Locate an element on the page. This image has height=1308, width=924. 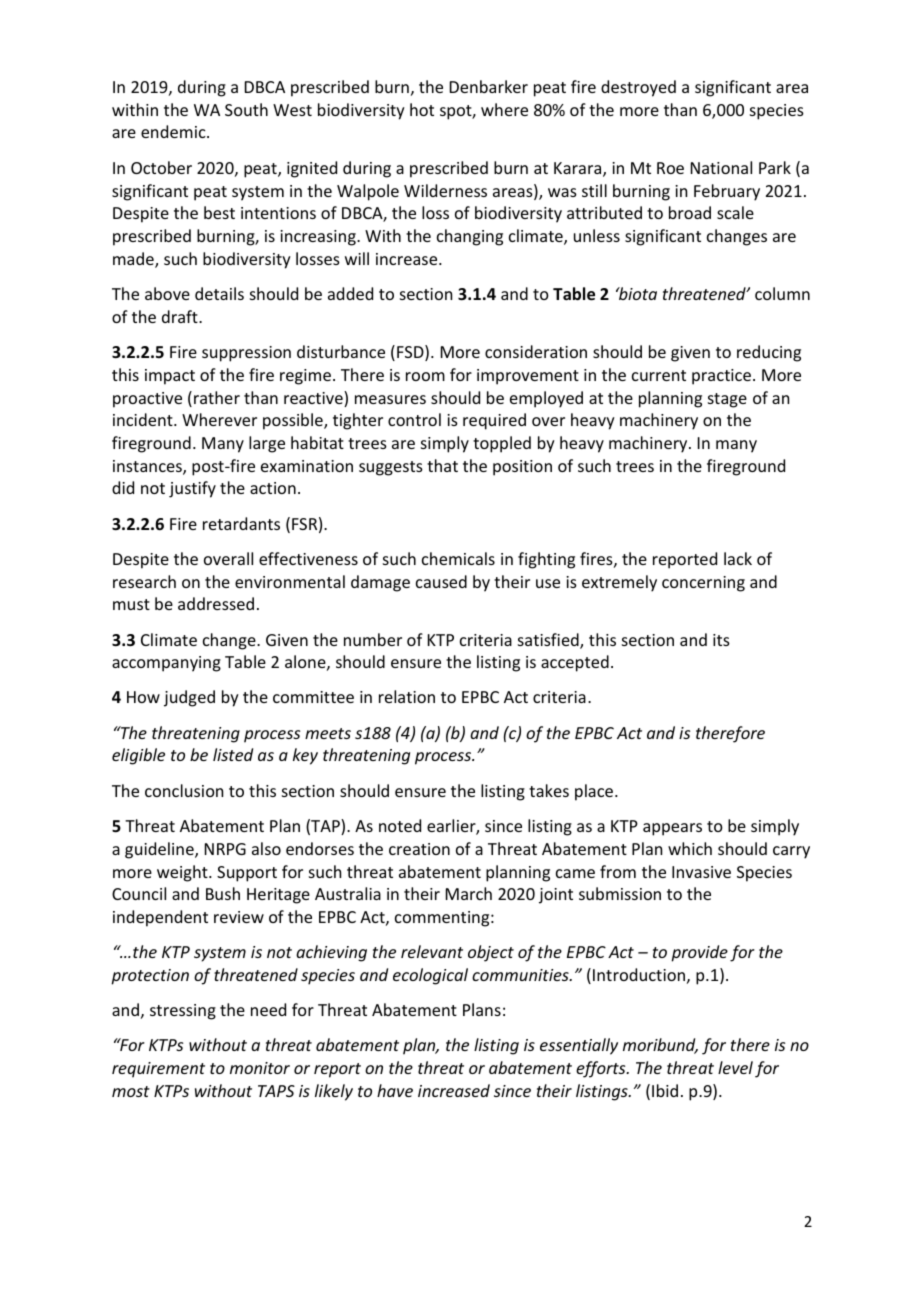
listed is located at coordinates (233, 754).
